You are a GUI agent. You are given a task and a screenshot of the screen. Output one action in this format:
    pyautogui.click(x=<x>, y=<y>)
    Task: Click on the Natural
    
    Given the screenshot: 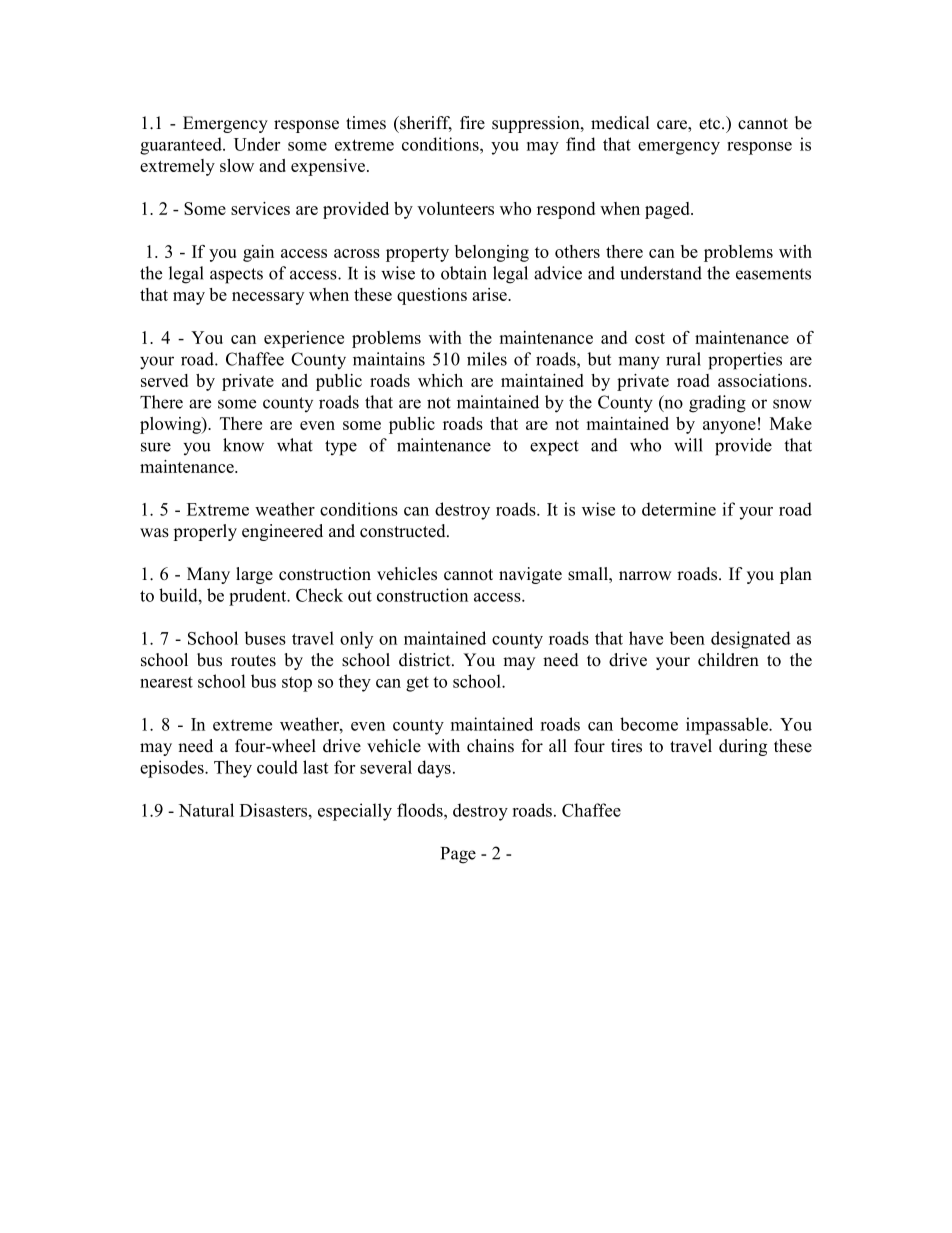 What is the action you would take?
    pyautogui.click(x=206, y=810)
